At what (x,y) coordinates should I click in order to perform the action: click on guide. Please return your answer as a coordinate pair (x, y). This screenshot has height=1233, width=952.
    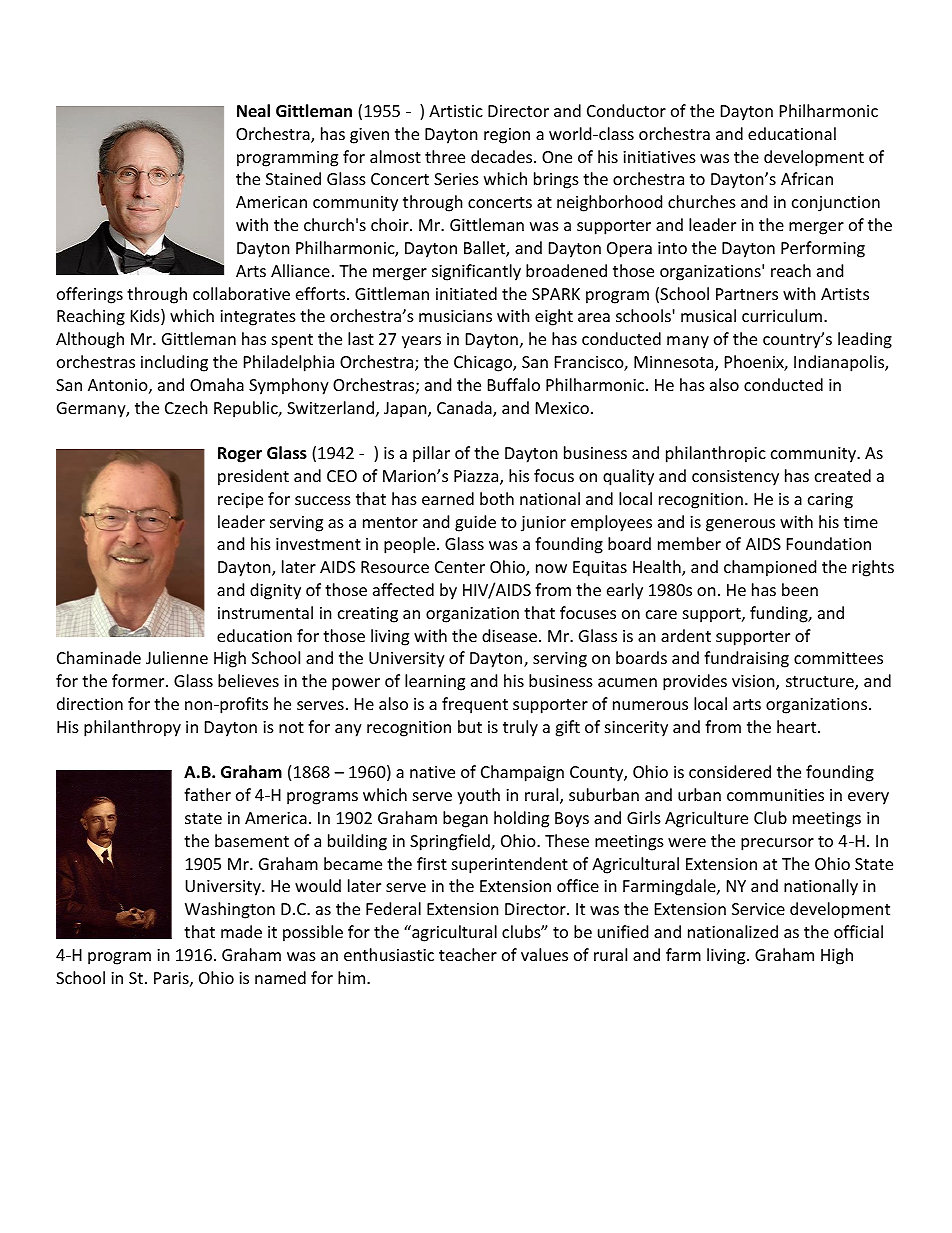
    Looking at the image, I should click on (475, 523).
